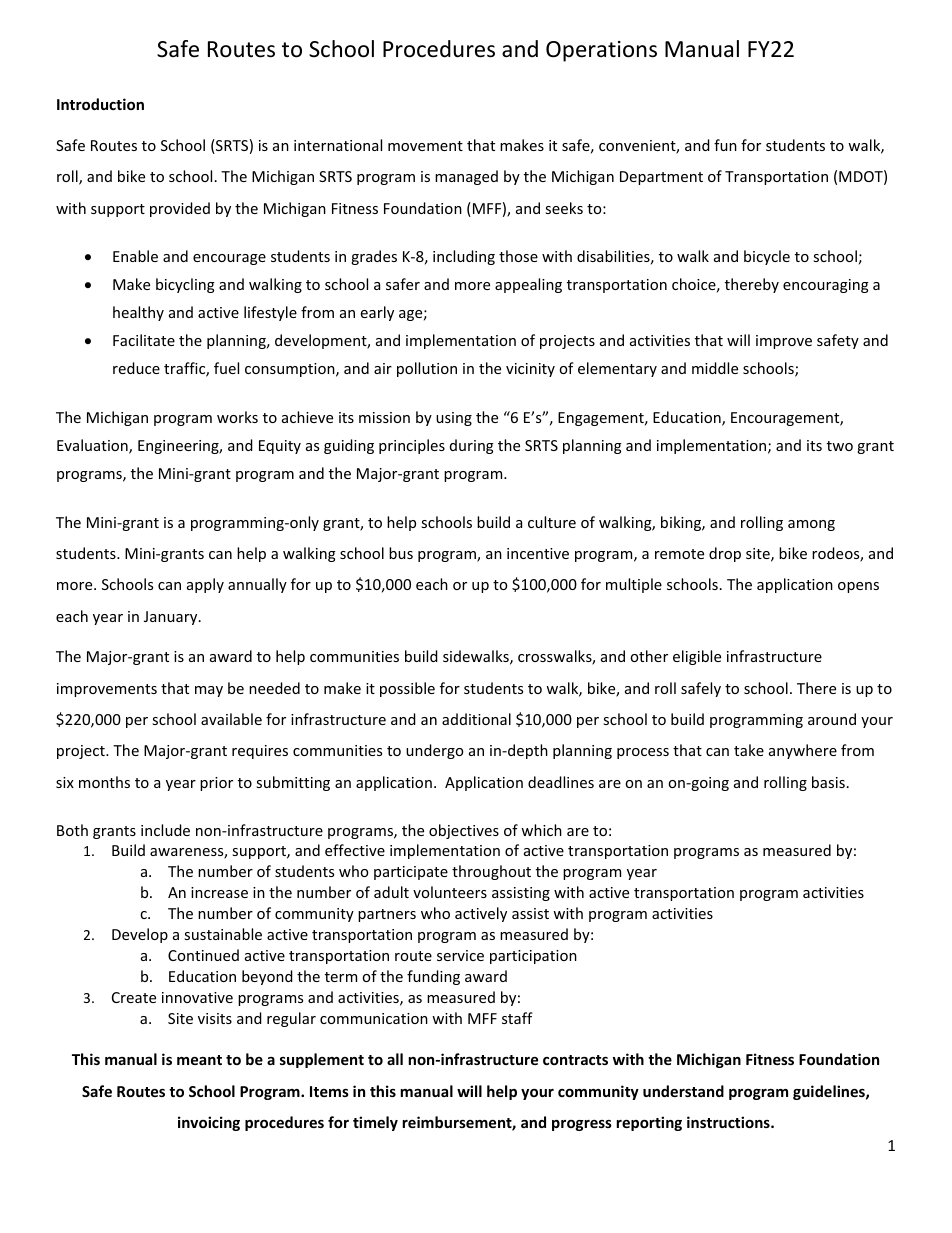 The width and height of the screenshot is (952, 1233). What do you see at coordinates (144, 340) in the screenshot?
I see `Facilitate` at bounding box center [144, 340].
